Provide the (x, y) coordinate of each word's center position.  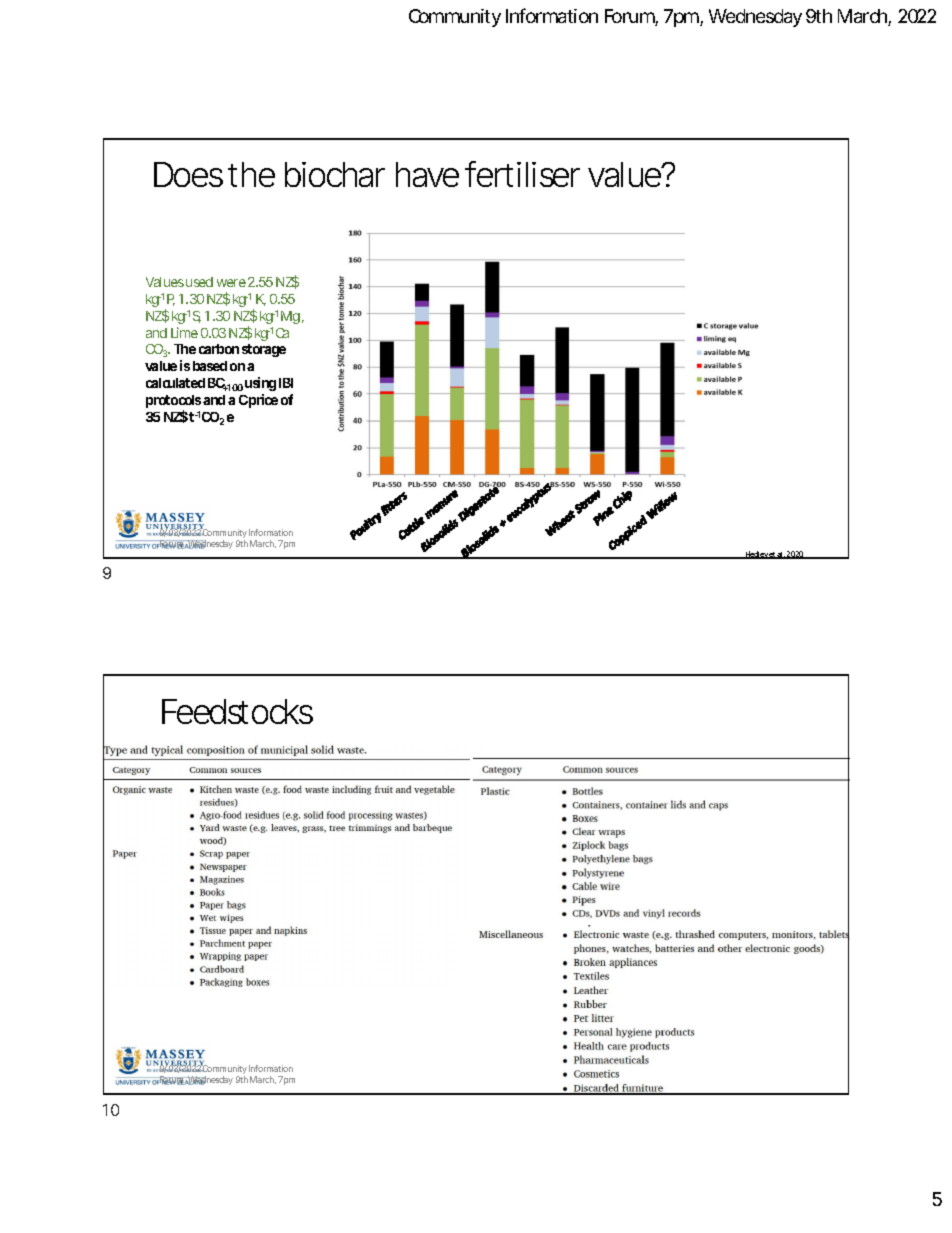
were (231, 283)
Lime (184, 332)
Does (188, 174)
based (210, 366)
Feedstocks (237, 711)
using (260, 384)
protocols (173, 403)
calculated (175, 383)
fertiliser (522, 174)
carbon (219, 349)
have (427, 174)
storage (264, 350)
